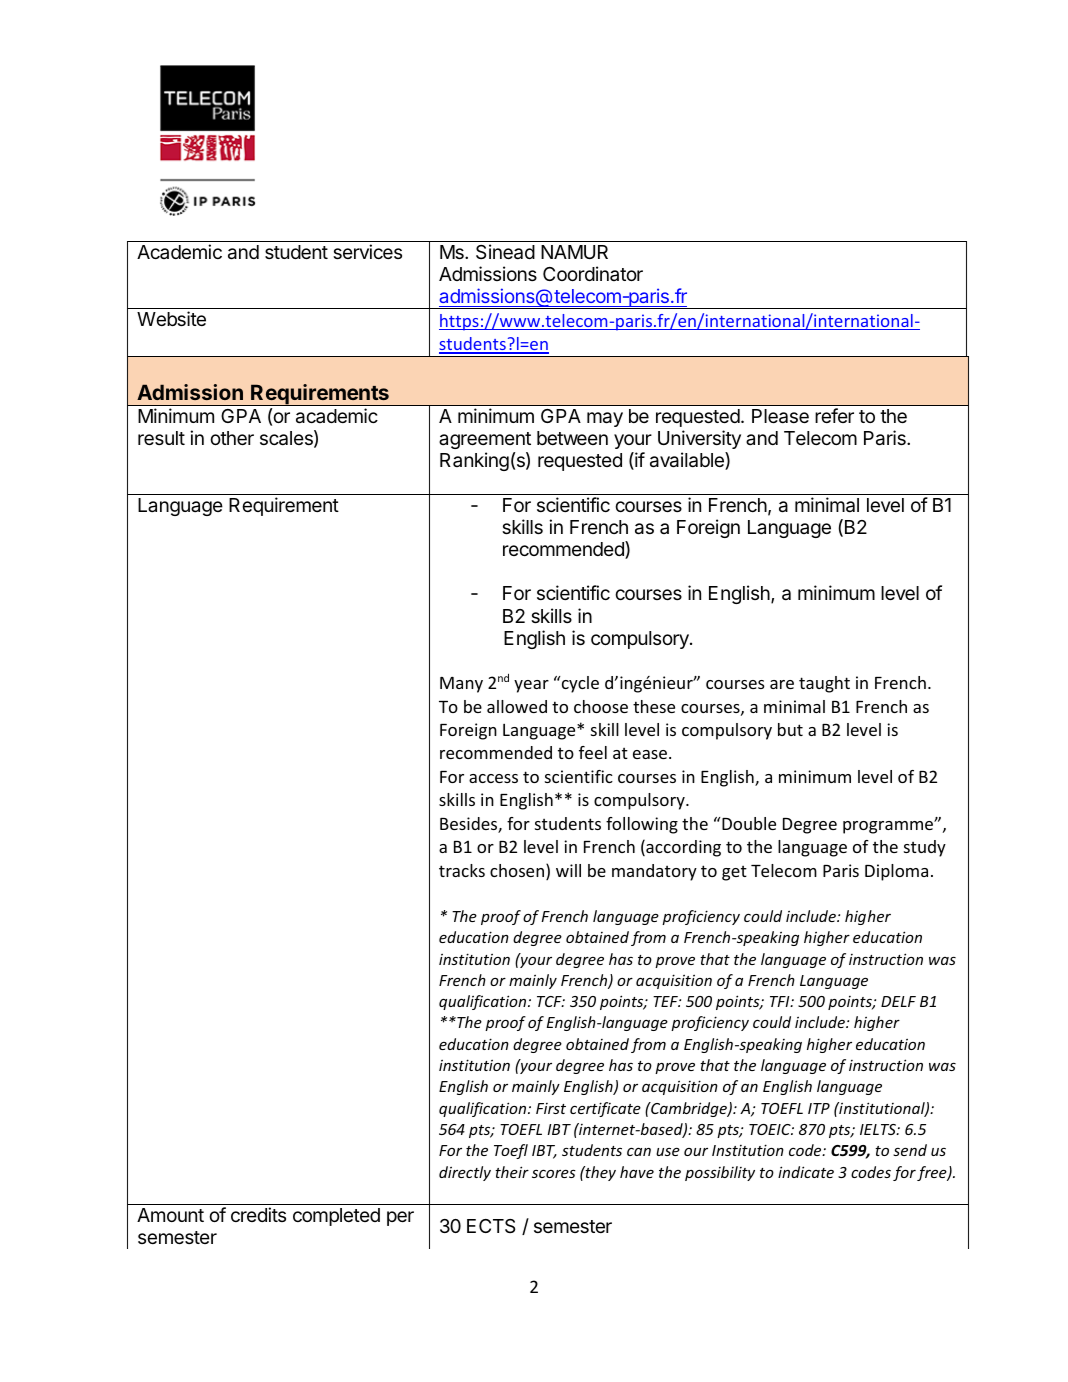  What do you see at coordinates (554, 1173) in the screenshot?
I see `scores` at bounding box center [554, 1173].
